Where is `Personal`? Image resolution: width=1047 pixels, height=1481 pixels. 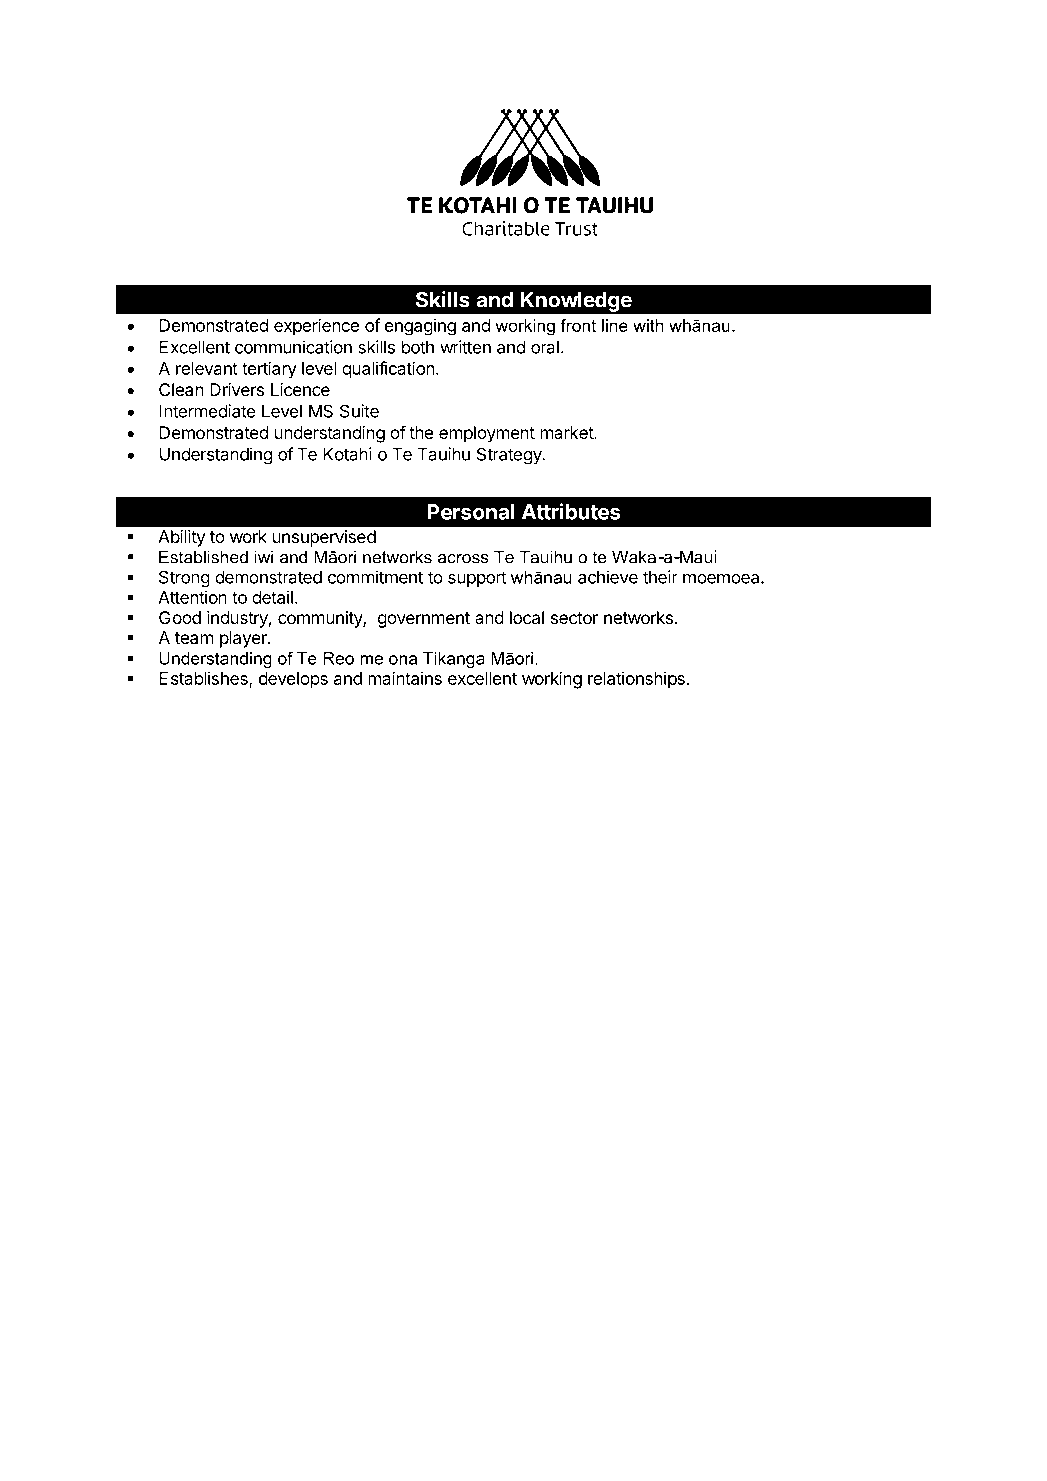
Personal is located at coordinates (470, 512).
